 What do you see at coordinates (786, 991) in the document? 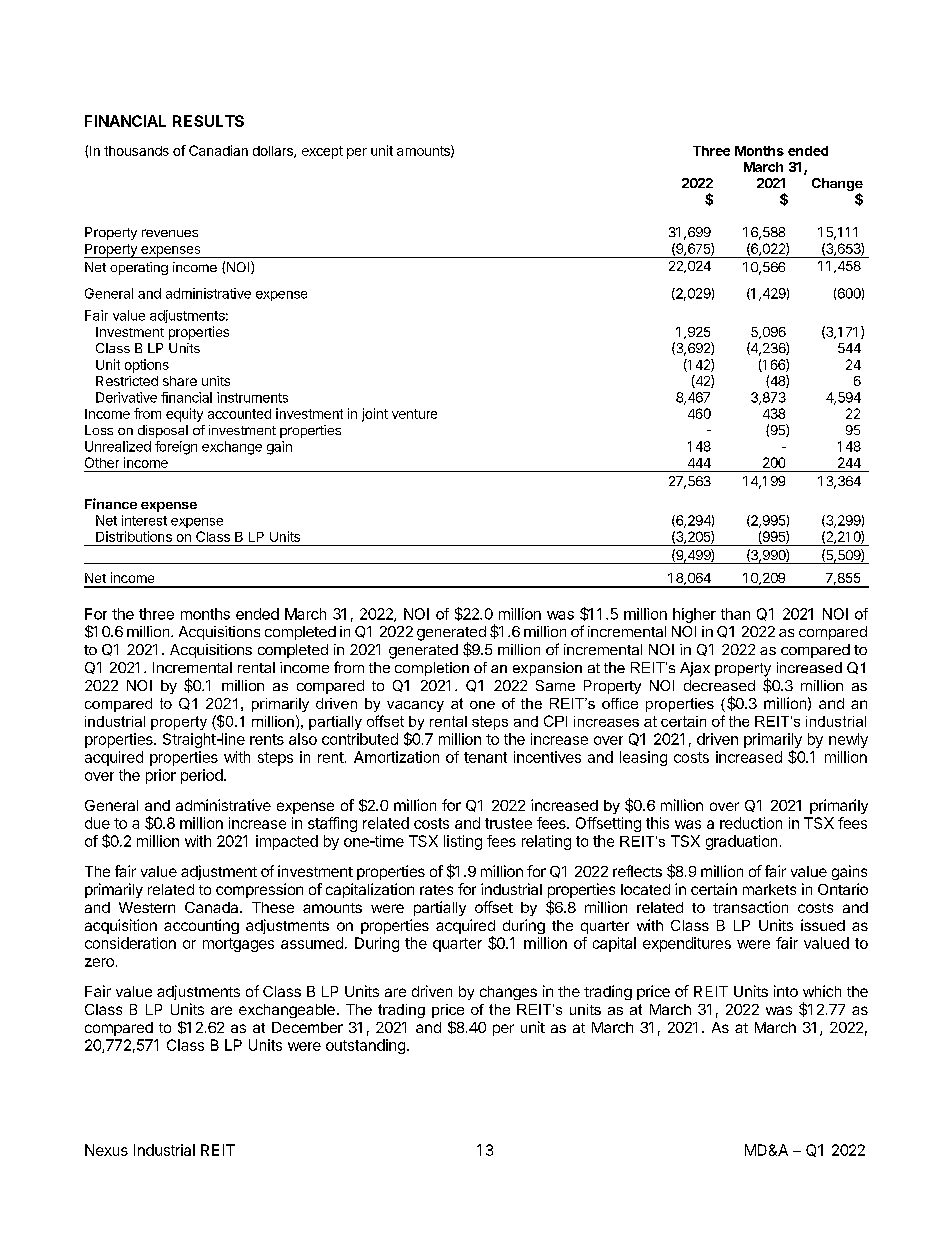
I see `into` at bounding box center [786, 991].
